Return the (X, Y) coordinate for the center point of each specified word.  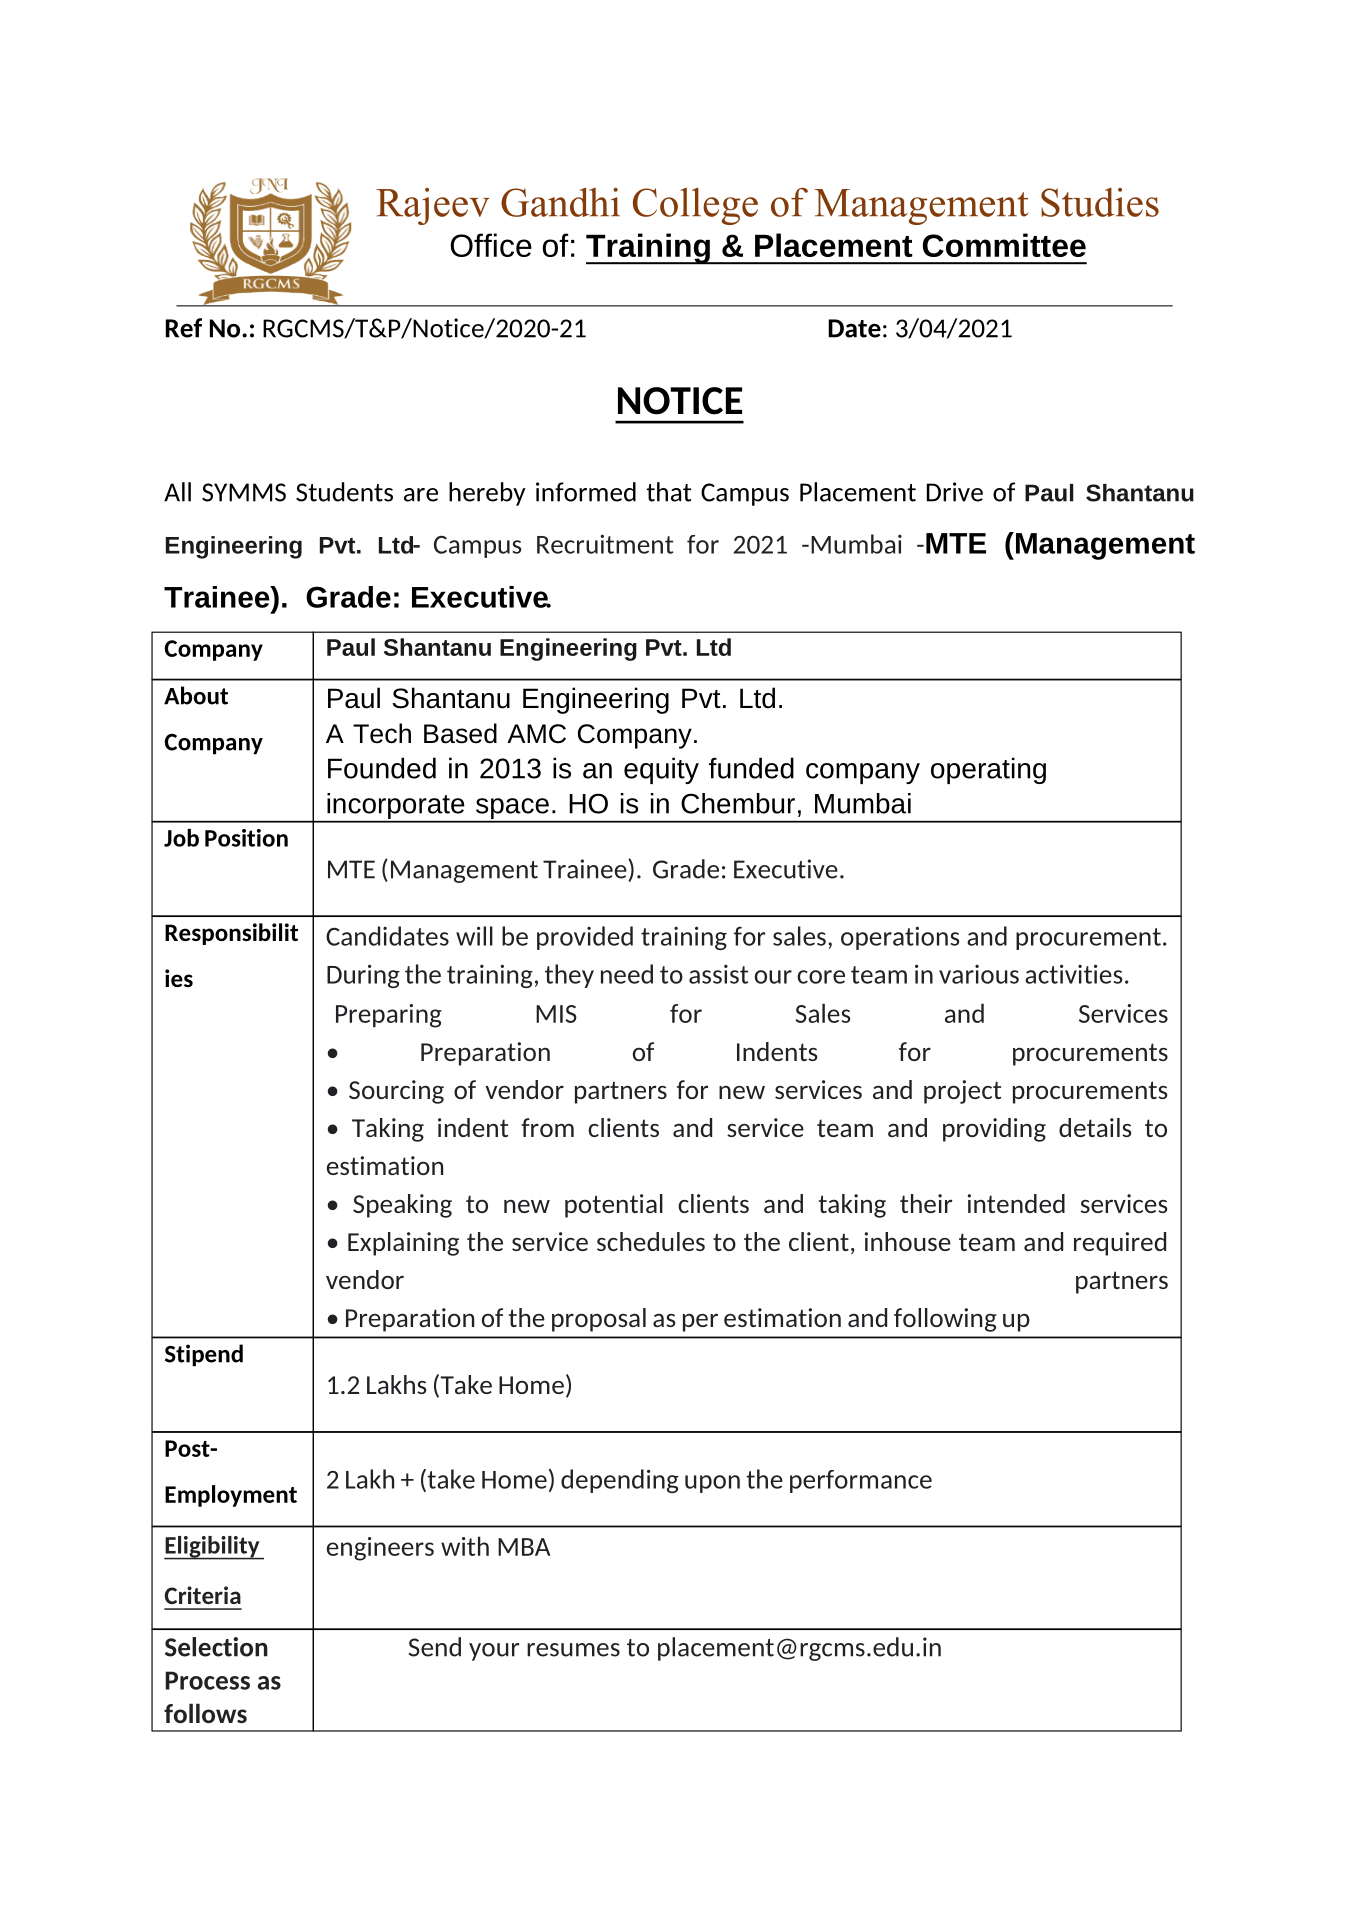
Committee (1004, 245)
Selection (216, 1647)
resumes (573, 1650)
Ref (184, 328)
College (695, 206)
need (627, 974)
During (363, 976)
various (979, 974)
